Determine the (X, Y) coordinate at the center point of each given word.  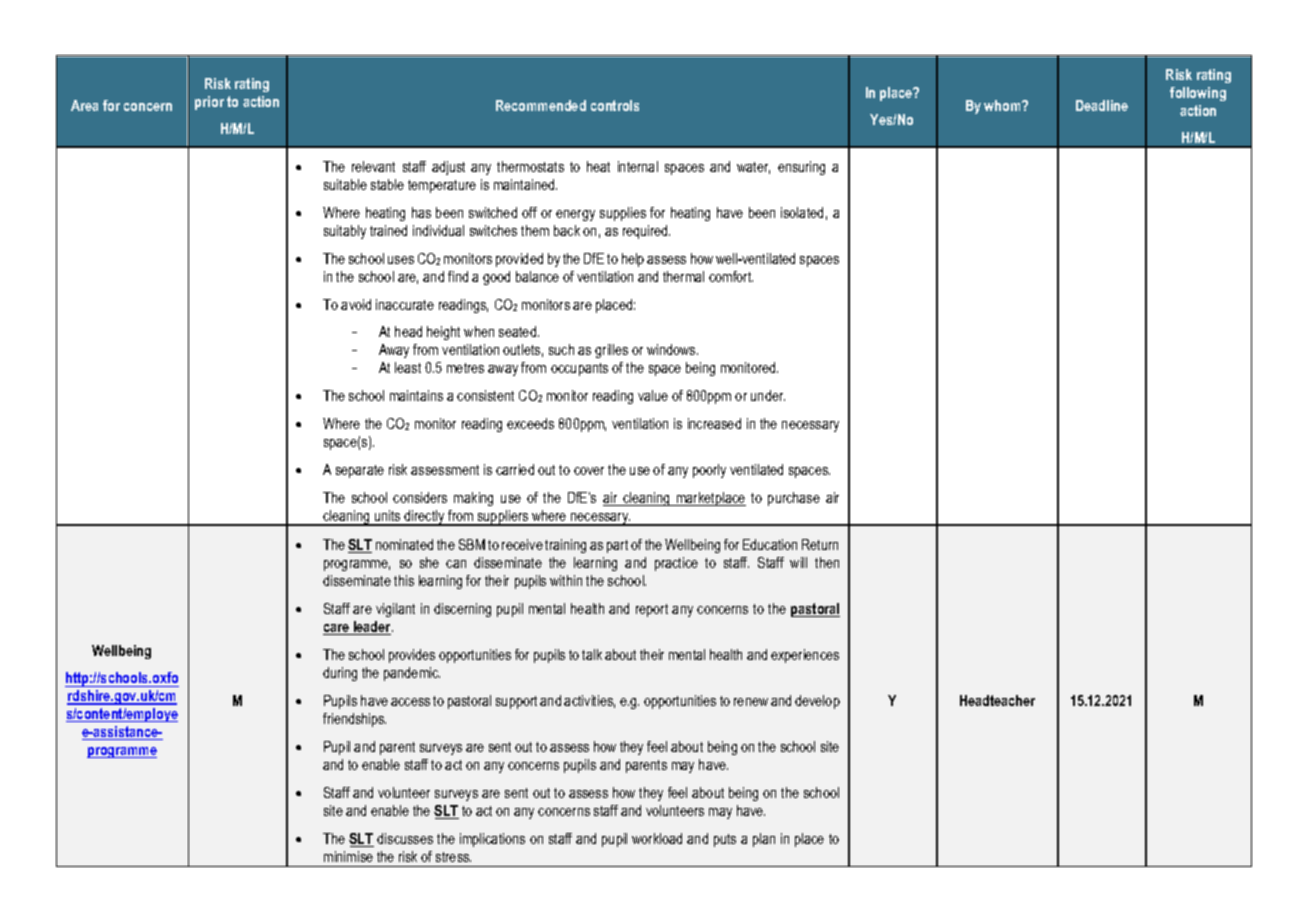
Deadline (1102, 105)
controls (615, 105)
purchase (794, 499)
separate (360, 471)
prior (209, 103)
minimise (348, 856)
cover (589, 471)
